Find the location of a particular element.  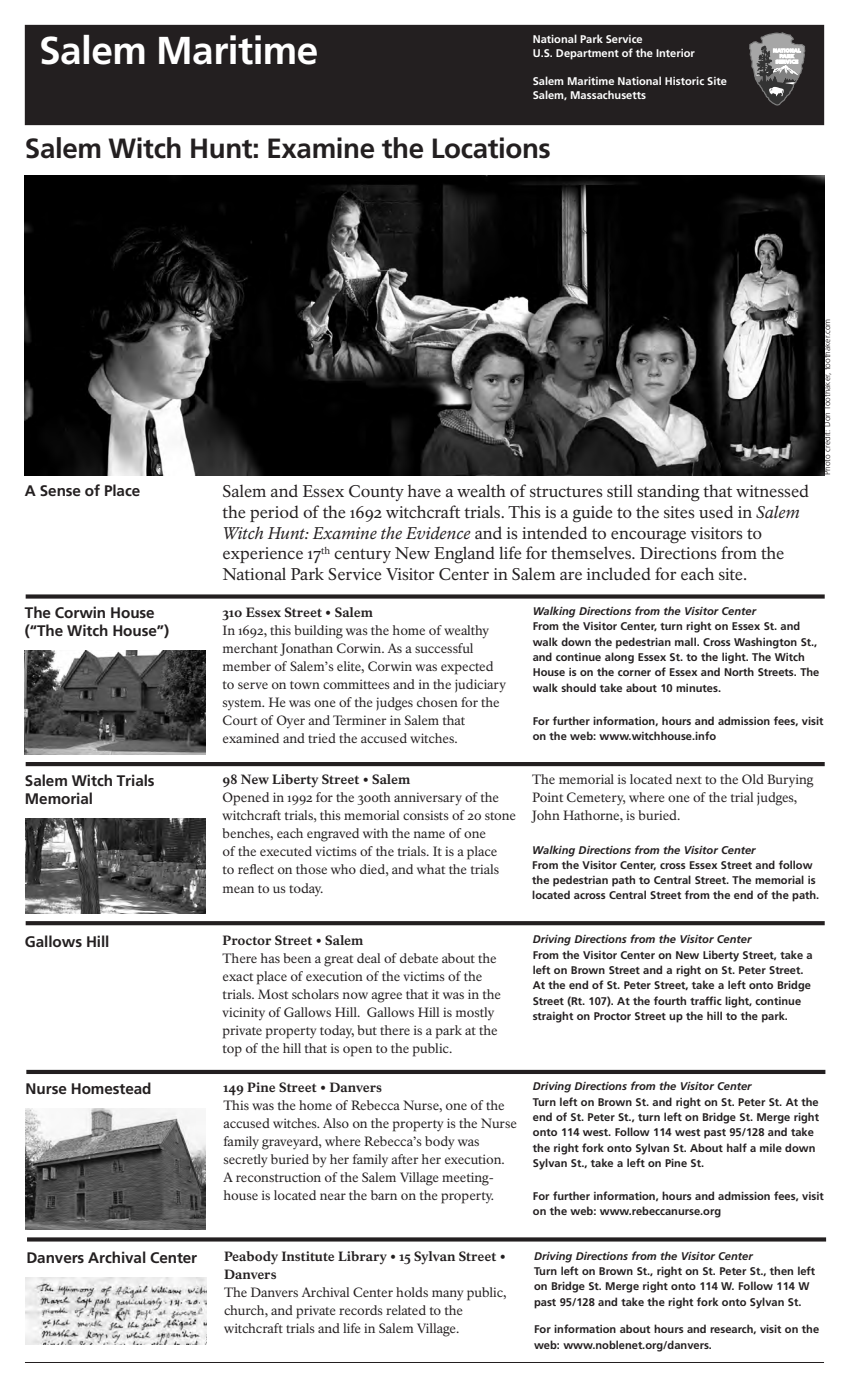

chosen is located at coordinates (437, 702).
